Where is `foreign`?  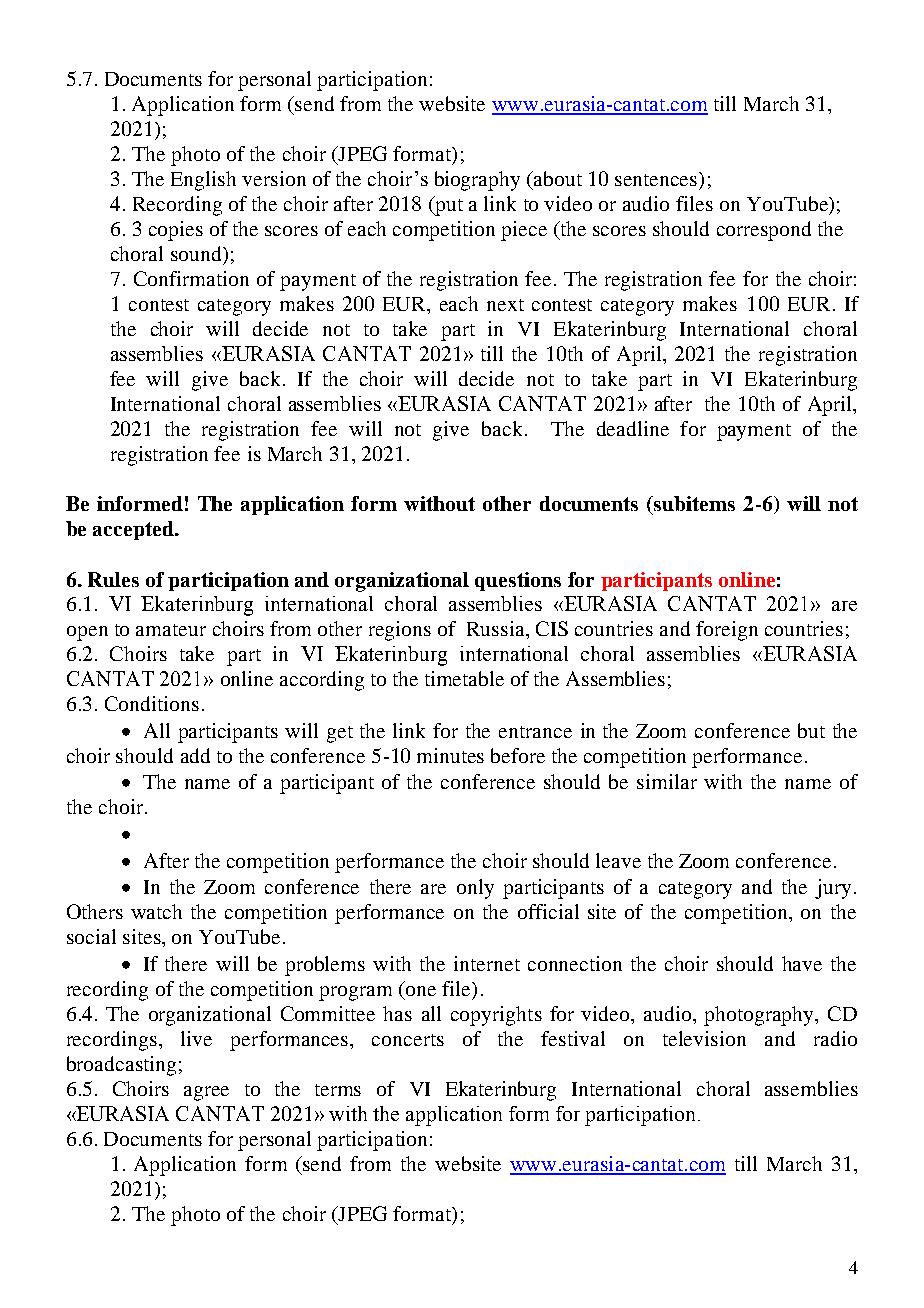 foreign is located at coordinates (727, 631).
